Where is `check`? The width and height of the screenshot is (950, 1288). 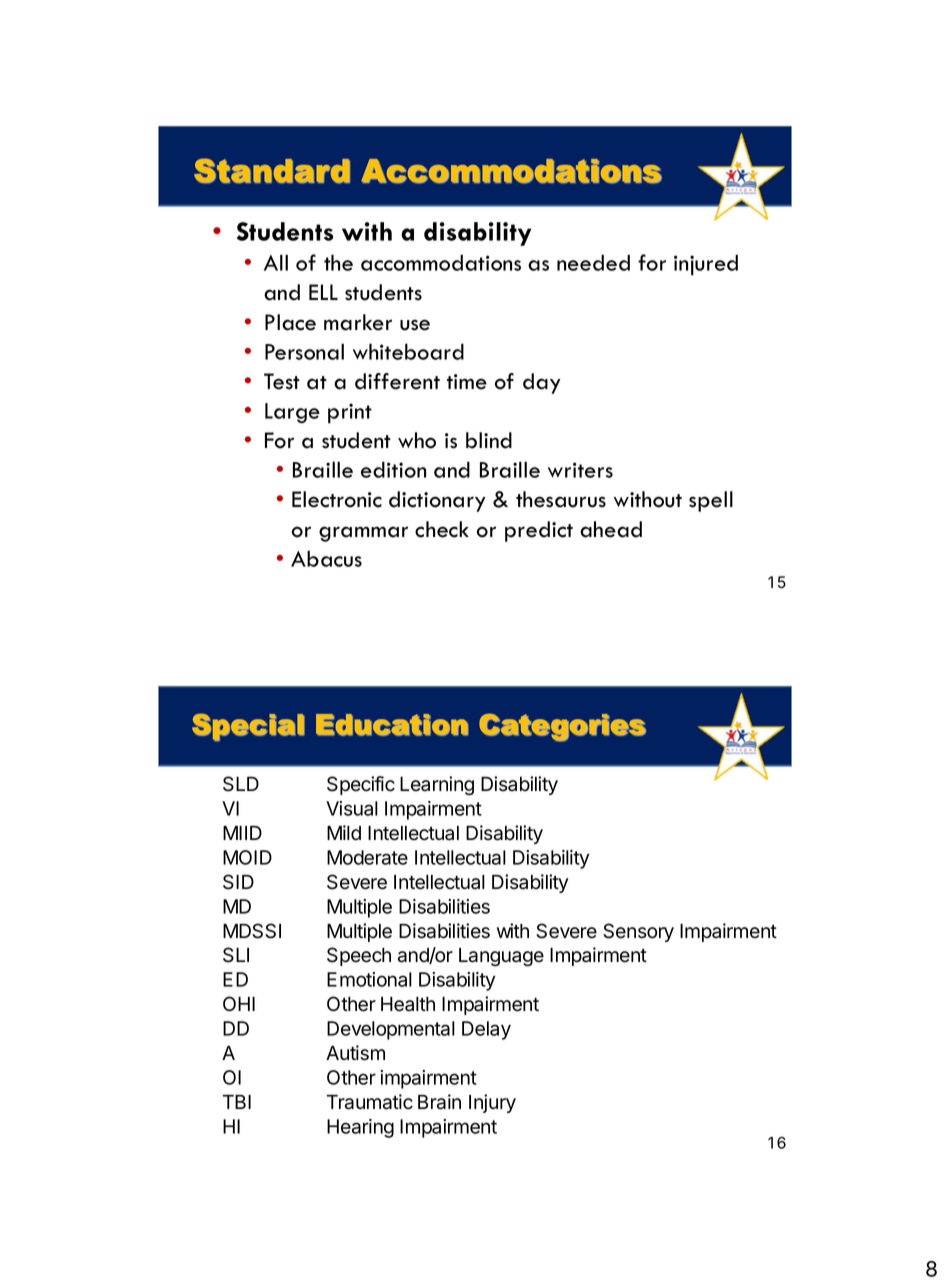
check is located at coordinates (442, 529).
